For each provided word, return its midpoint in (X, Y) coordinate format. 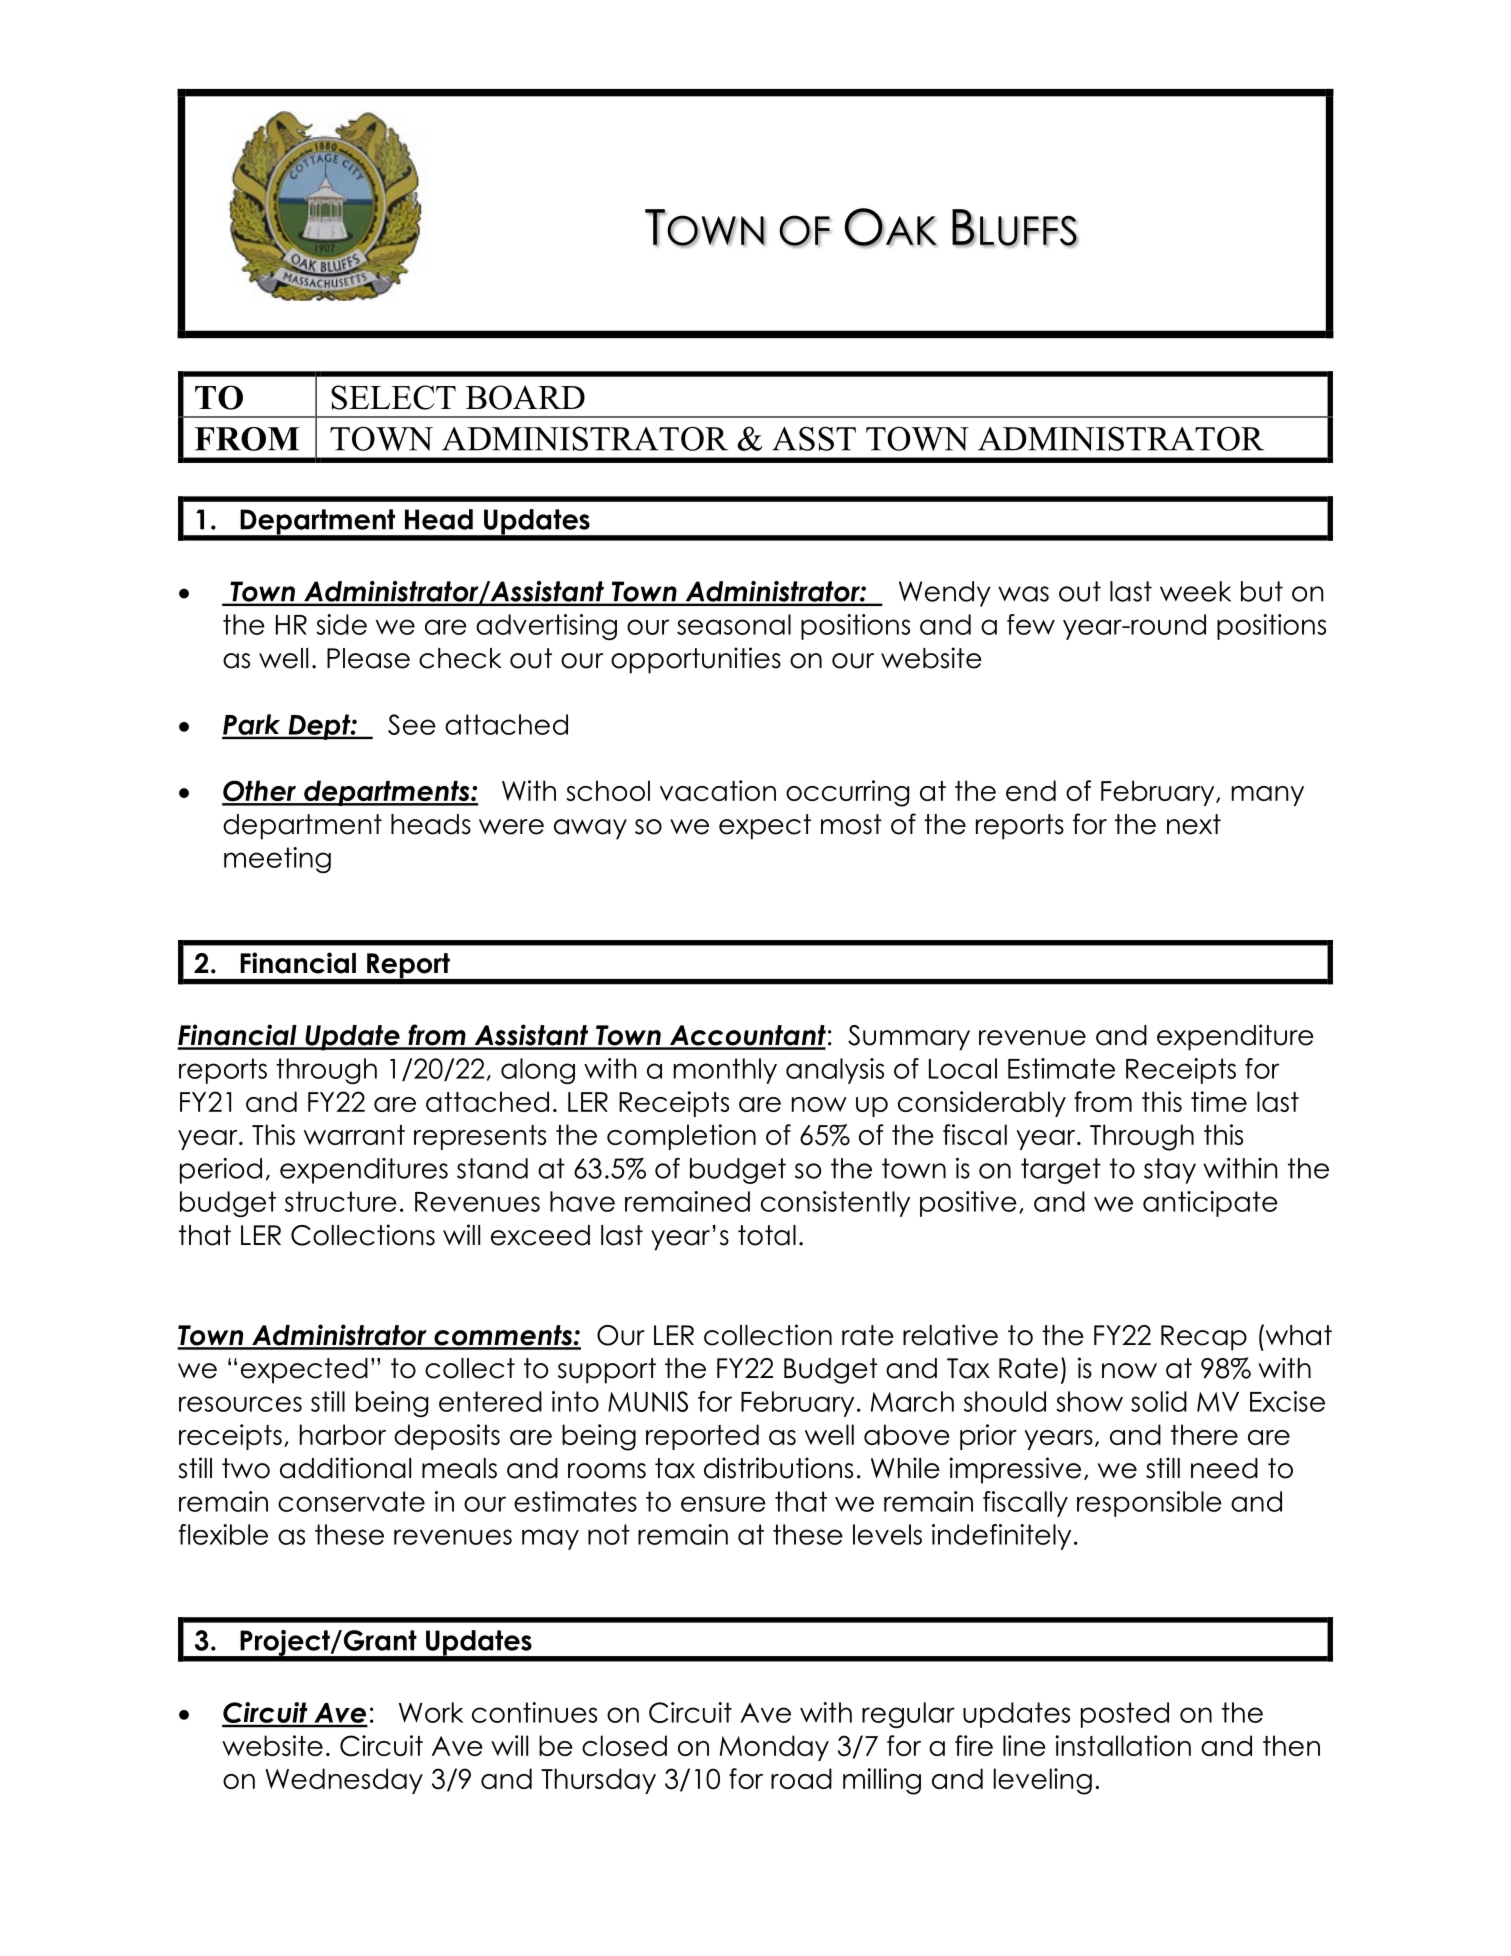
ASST (814, 438)
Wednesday (344, 1781)
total (767, 1235)
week (1195, 591)
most (851, 824)
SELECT (393, 397)
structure (341, 1201)
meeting (277, 860)
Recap (1204, 1338)
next (1194, 824)
